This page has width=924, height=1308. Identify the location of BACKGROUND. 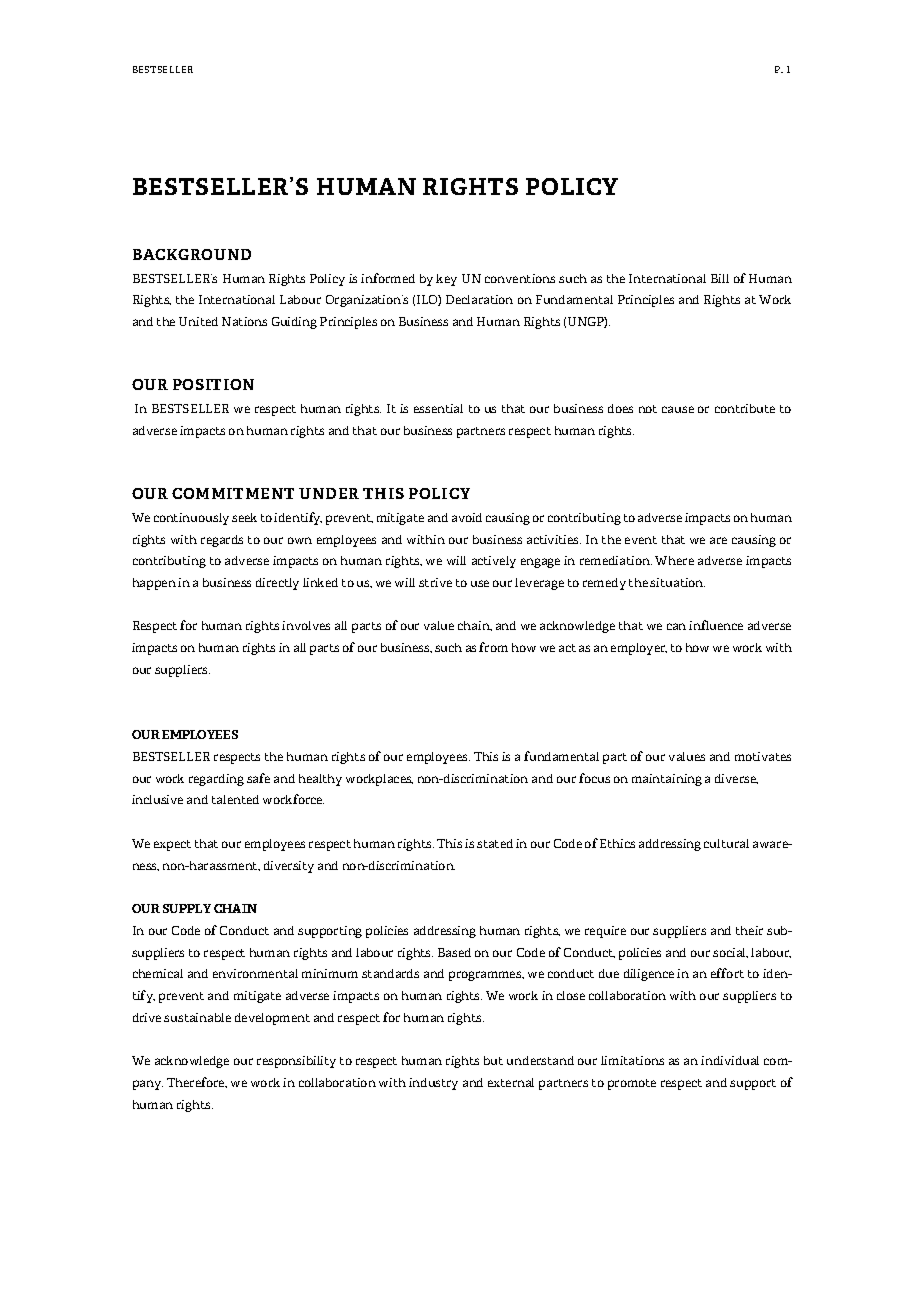
(192, 254).
